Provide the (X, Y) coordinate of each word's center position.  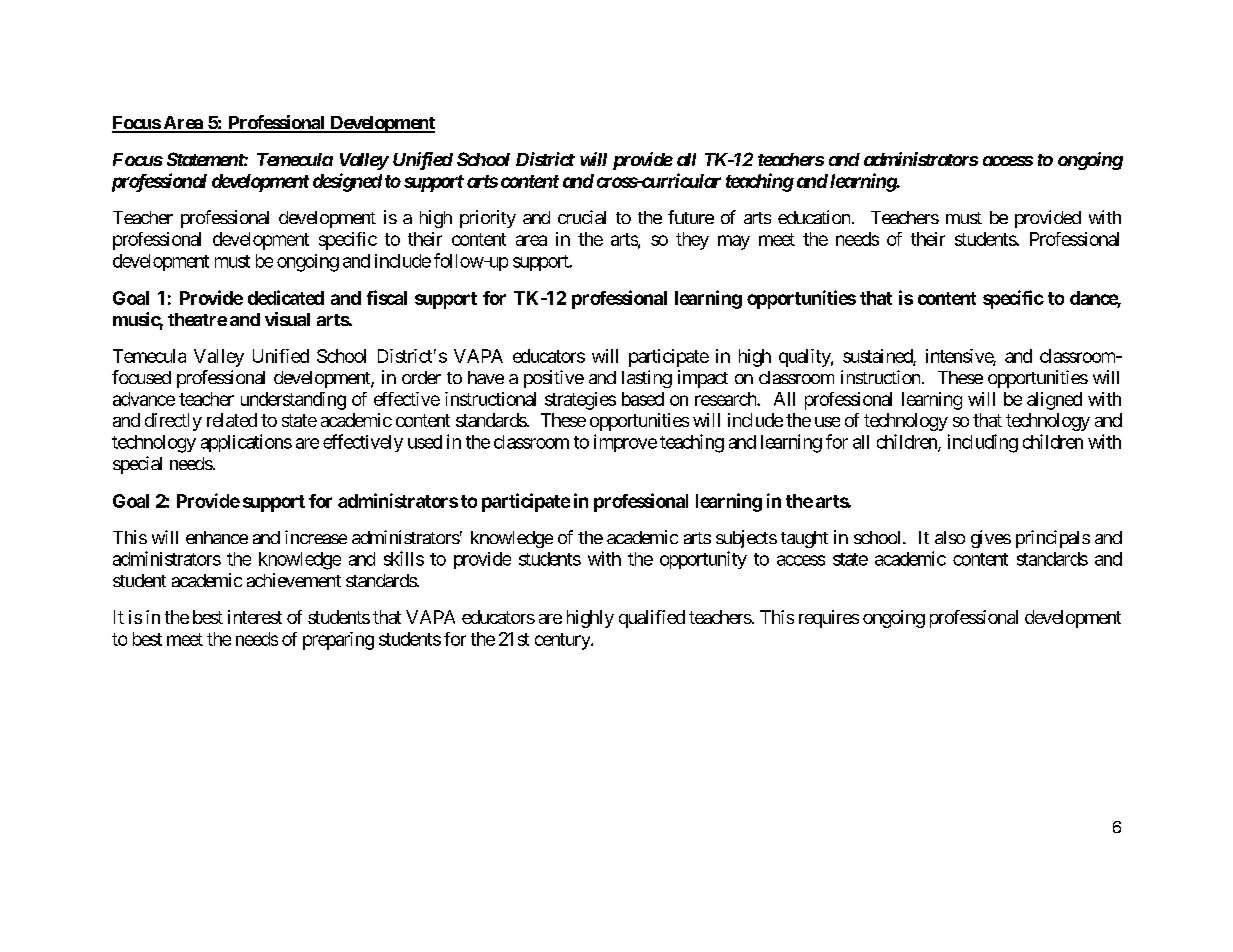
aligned (1054, 401)
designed (347, 182)
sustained (878, 357)
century (563, 641)
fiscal (387, 297)
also (950, 537)
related (232, 420)
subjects (746, 539)
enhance (217, 537)
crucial (582, 217)
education (814, 217)
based (643, 399)
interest (255, 617)
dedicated (286, 297)
